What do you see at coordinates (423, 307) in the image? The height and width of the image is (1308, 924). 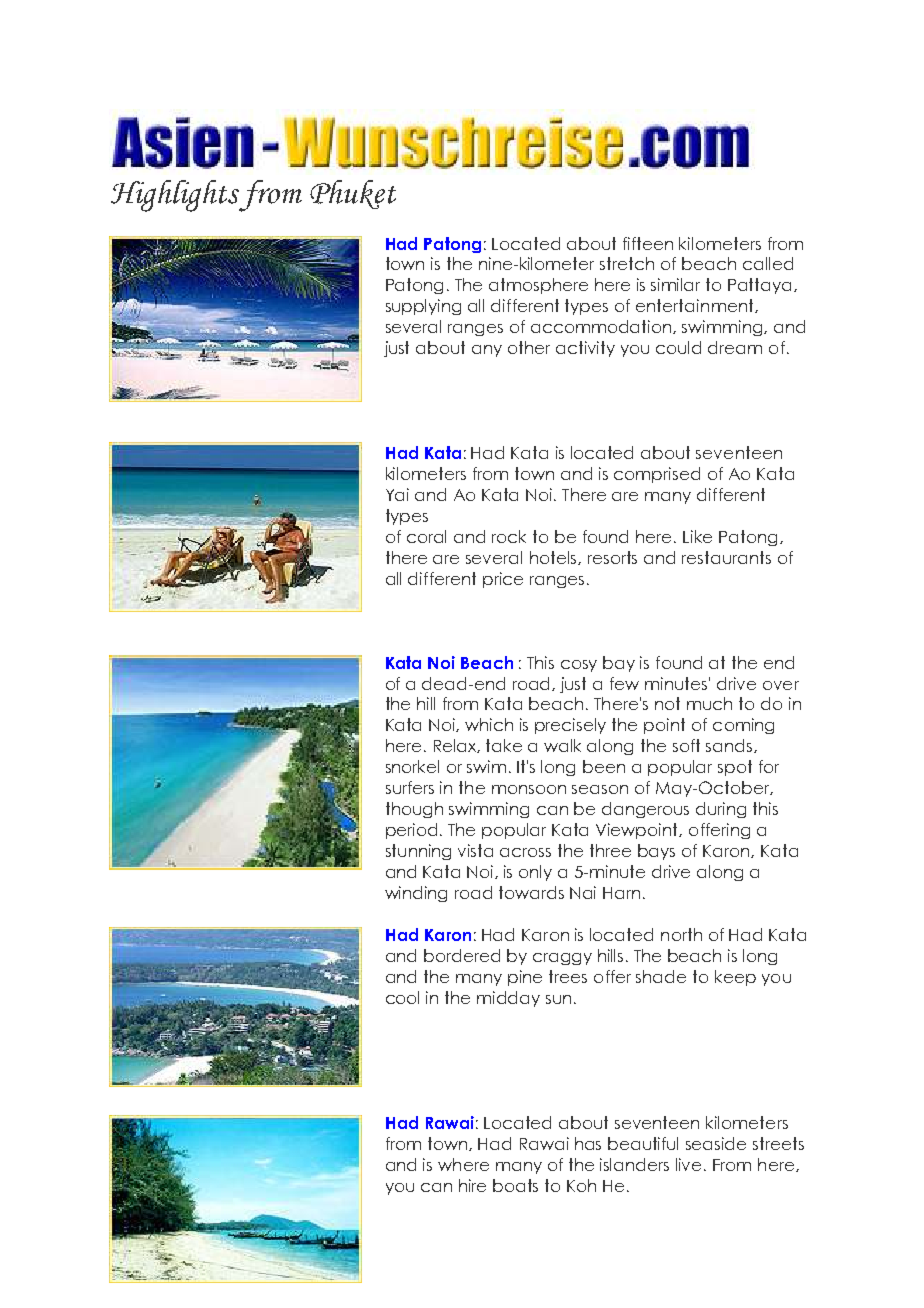 I see `supplying` at bounding box center [423, 307].
